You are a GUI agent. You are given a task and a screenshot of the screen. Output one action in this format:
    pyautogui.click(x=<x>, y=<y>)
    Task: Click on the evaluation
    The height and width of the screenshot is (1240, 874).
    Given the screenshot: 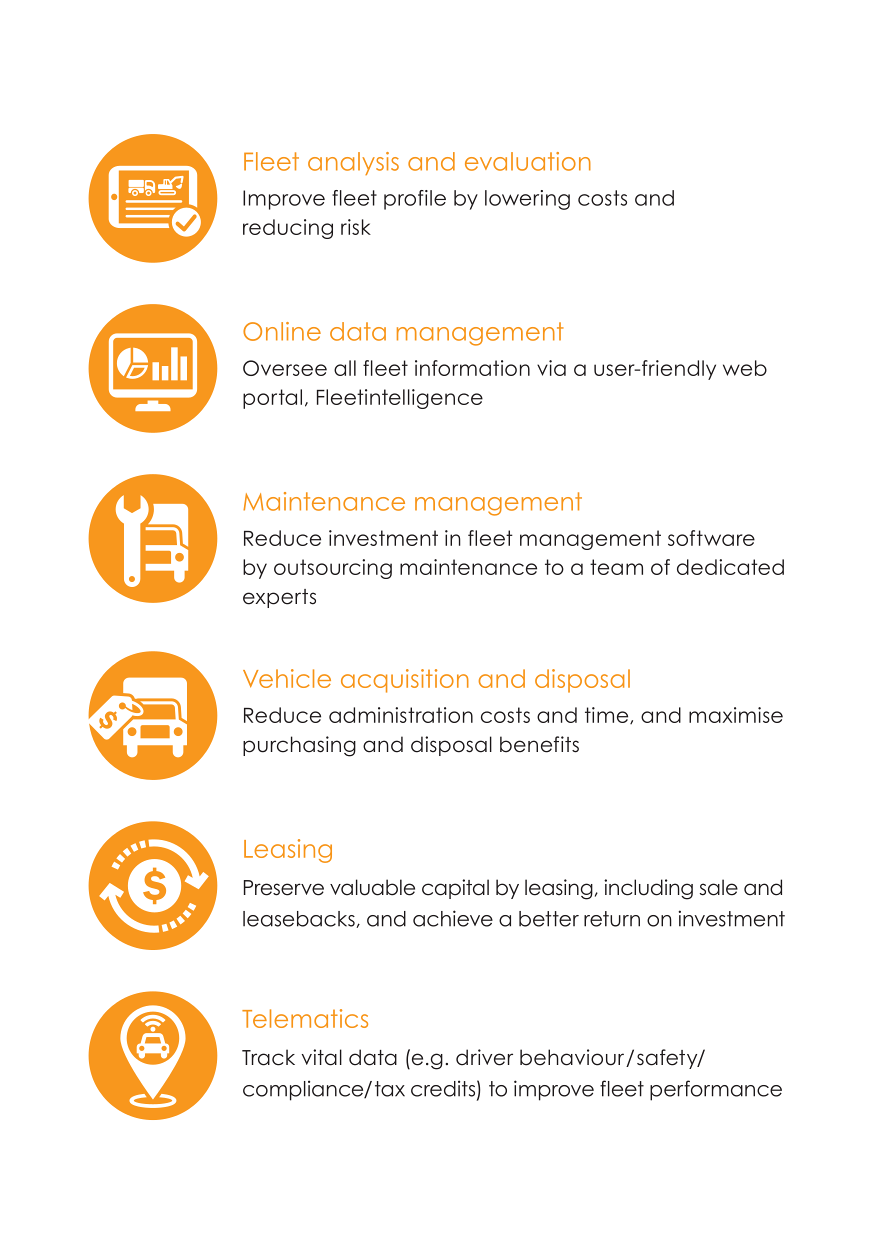 What is the action you would take?
    pyautogui.click(x=528, y=161)
